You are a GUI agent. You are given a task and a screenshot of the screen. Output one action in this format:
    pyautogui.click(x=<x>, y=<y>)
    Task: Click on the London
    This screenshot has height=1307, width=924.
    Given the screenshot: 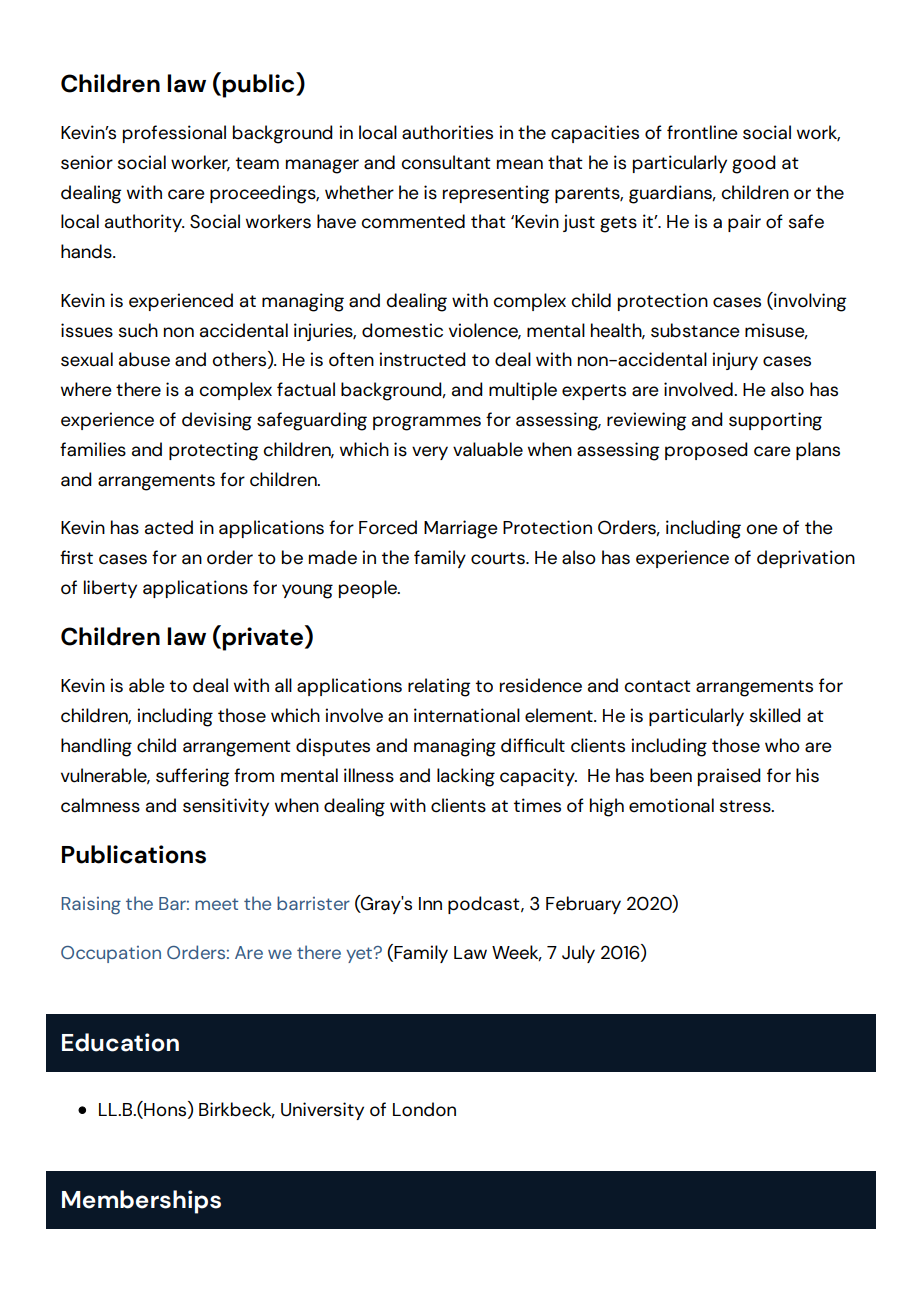 What is the action you would take?
    pyautogui.click(x=424, y=1109)
